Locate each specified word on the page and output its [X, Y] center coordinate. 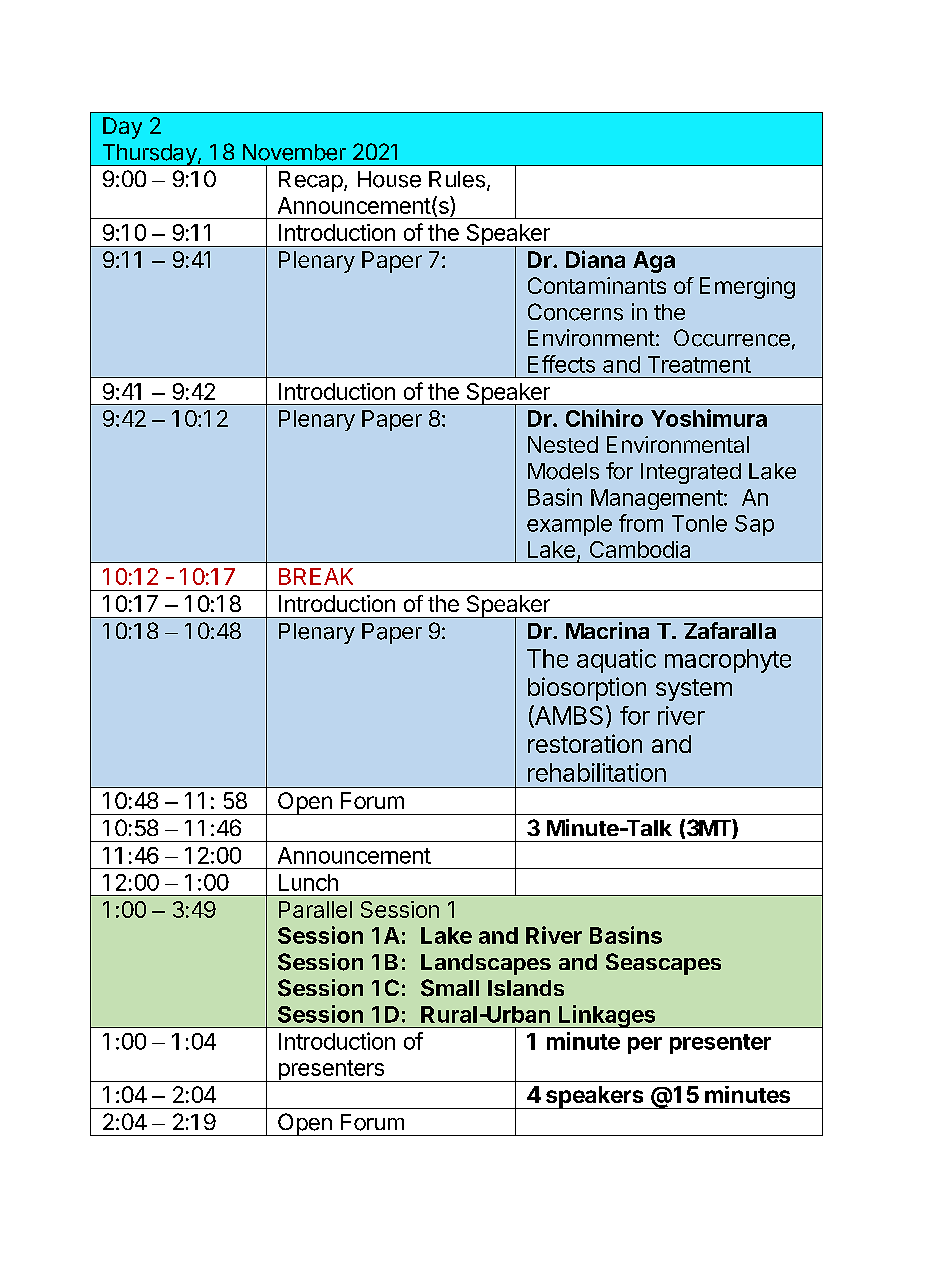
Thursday [149, 155]
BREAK [316, 576]
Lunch [308, 882]
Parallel [315, 909]
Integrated [691, 473]
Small [450, 988]
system [694, 690]
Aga [654, 262]
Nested [563, 444]
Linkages [607, 1016]
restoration [585, 743]
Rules [457, 179]
